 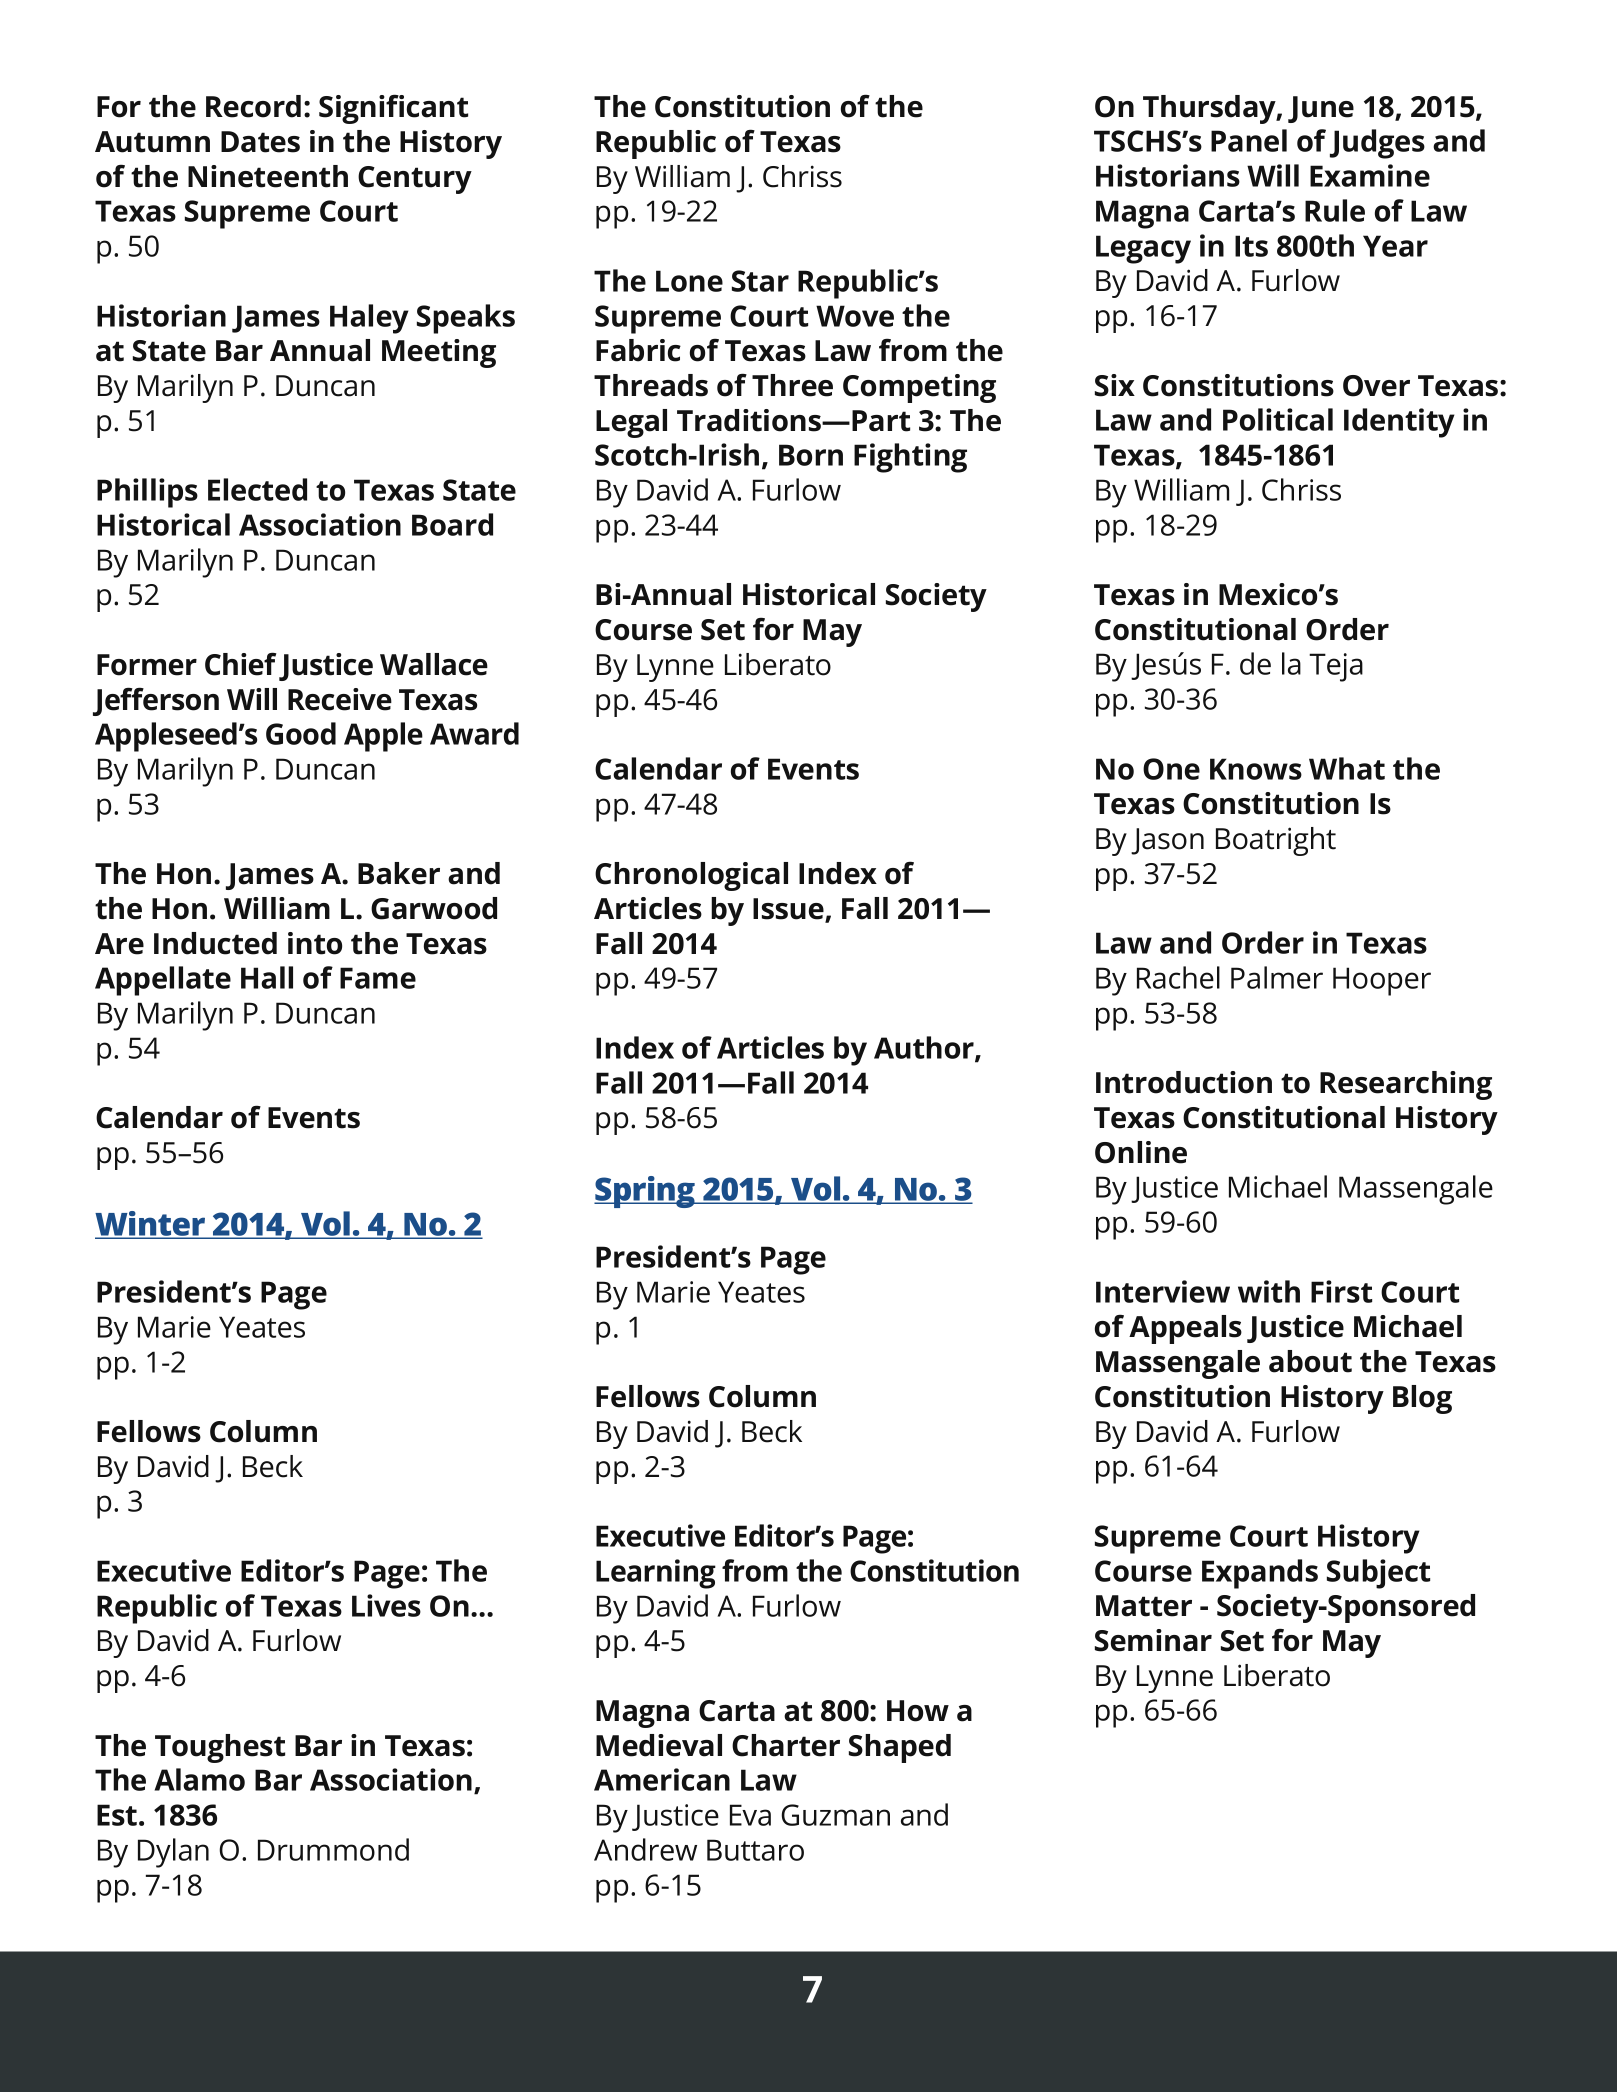 What do you see at coordinates (1336, 667) in the document?
I see `Teja` at bounding box center [1336, 667].
